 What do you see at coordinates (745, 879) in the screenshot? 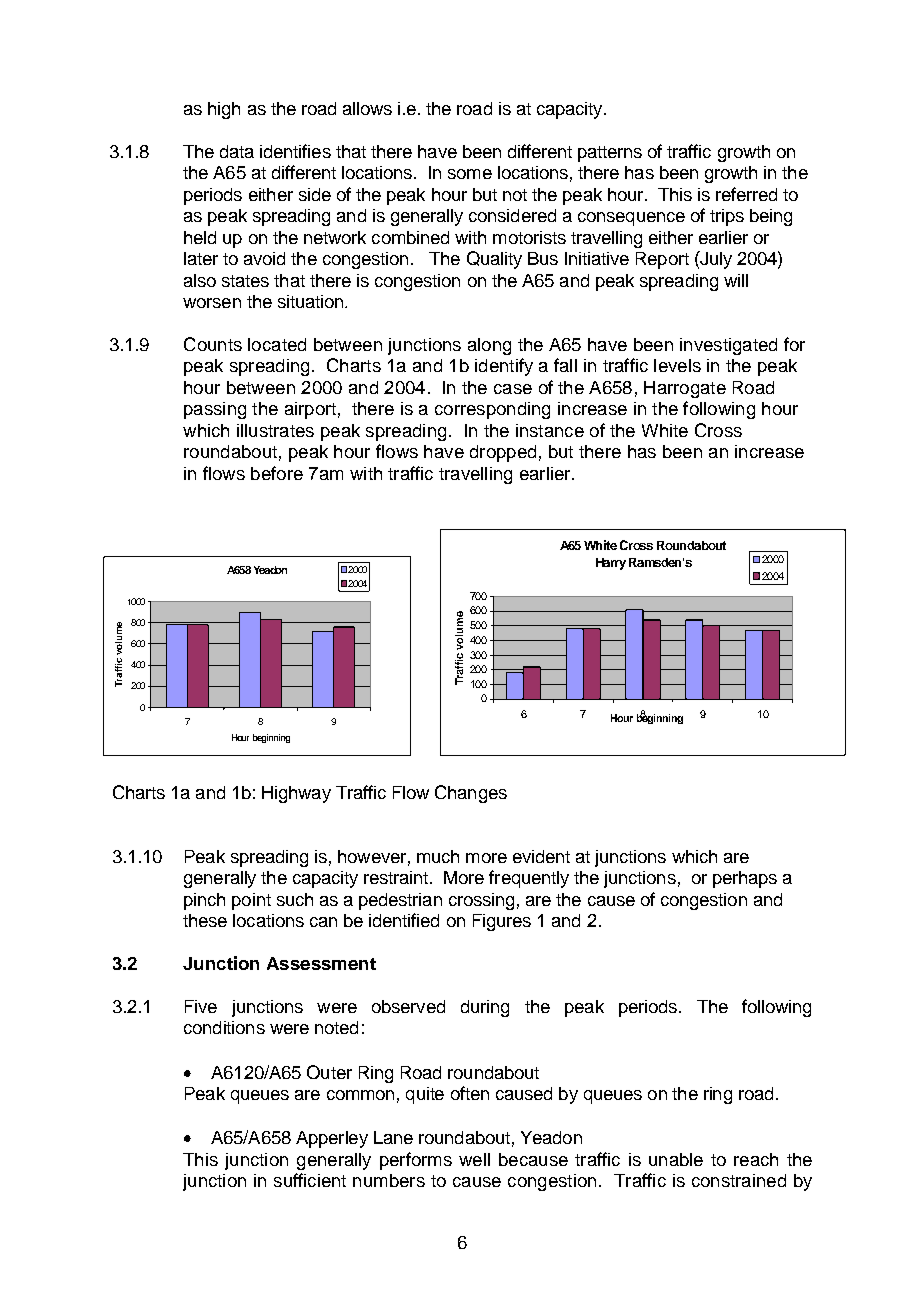
I see `perhaps` at bounding box center [745, 879].
